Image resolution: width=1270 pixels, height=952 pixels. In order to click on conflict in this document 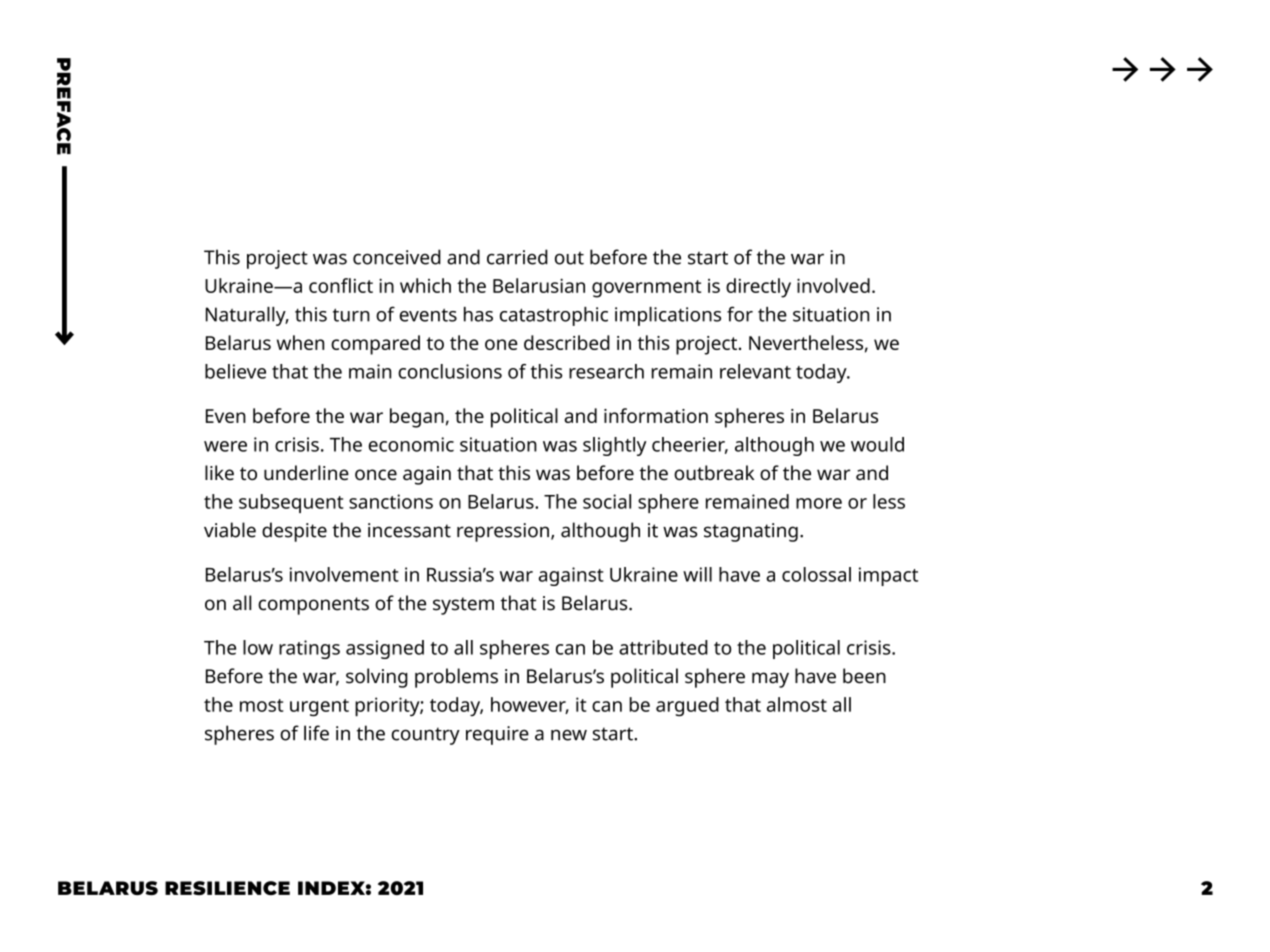, I will do `click(341, 285)`.
